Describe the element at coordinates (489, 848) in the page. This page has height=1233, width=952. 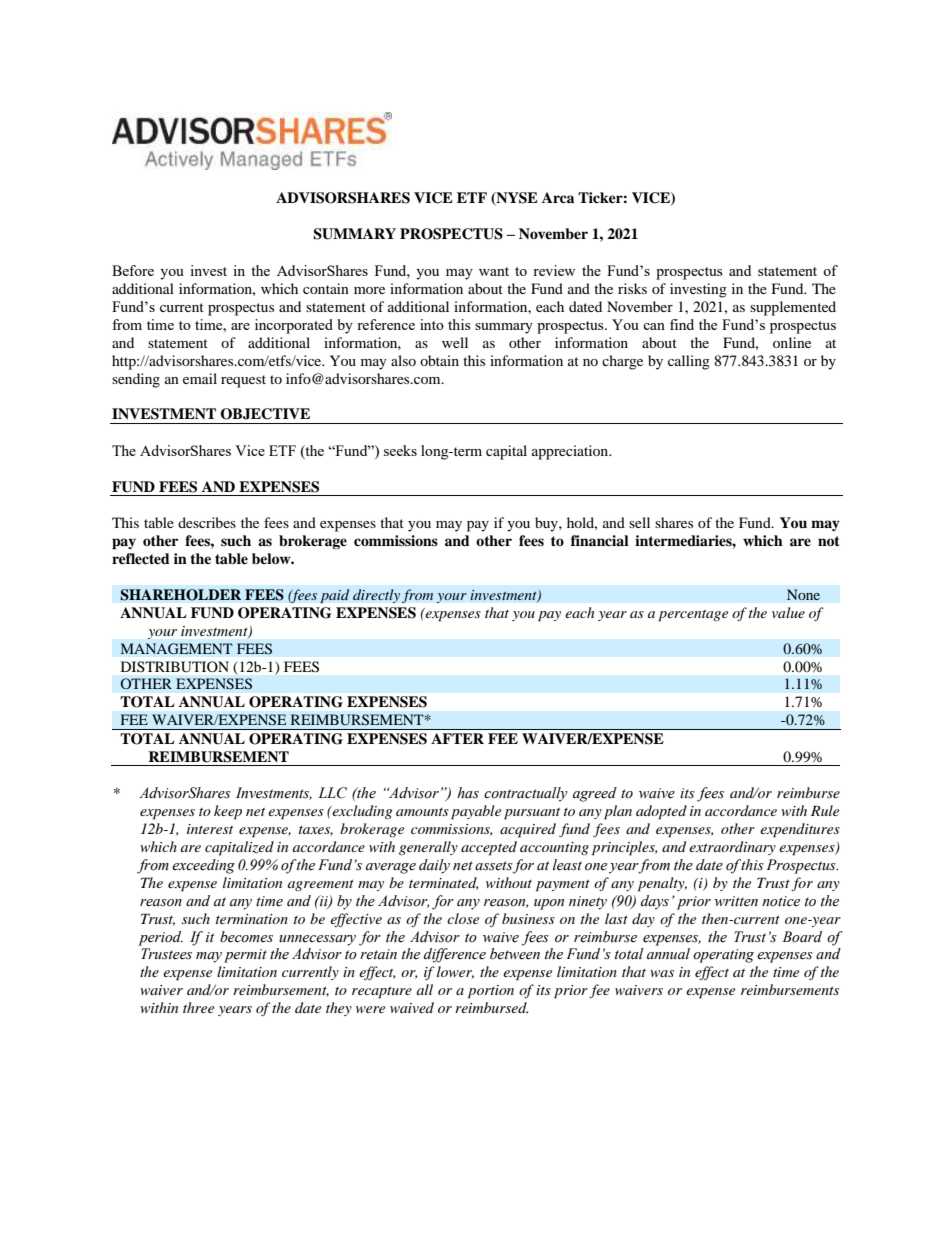
I see `accepted` at that location.
